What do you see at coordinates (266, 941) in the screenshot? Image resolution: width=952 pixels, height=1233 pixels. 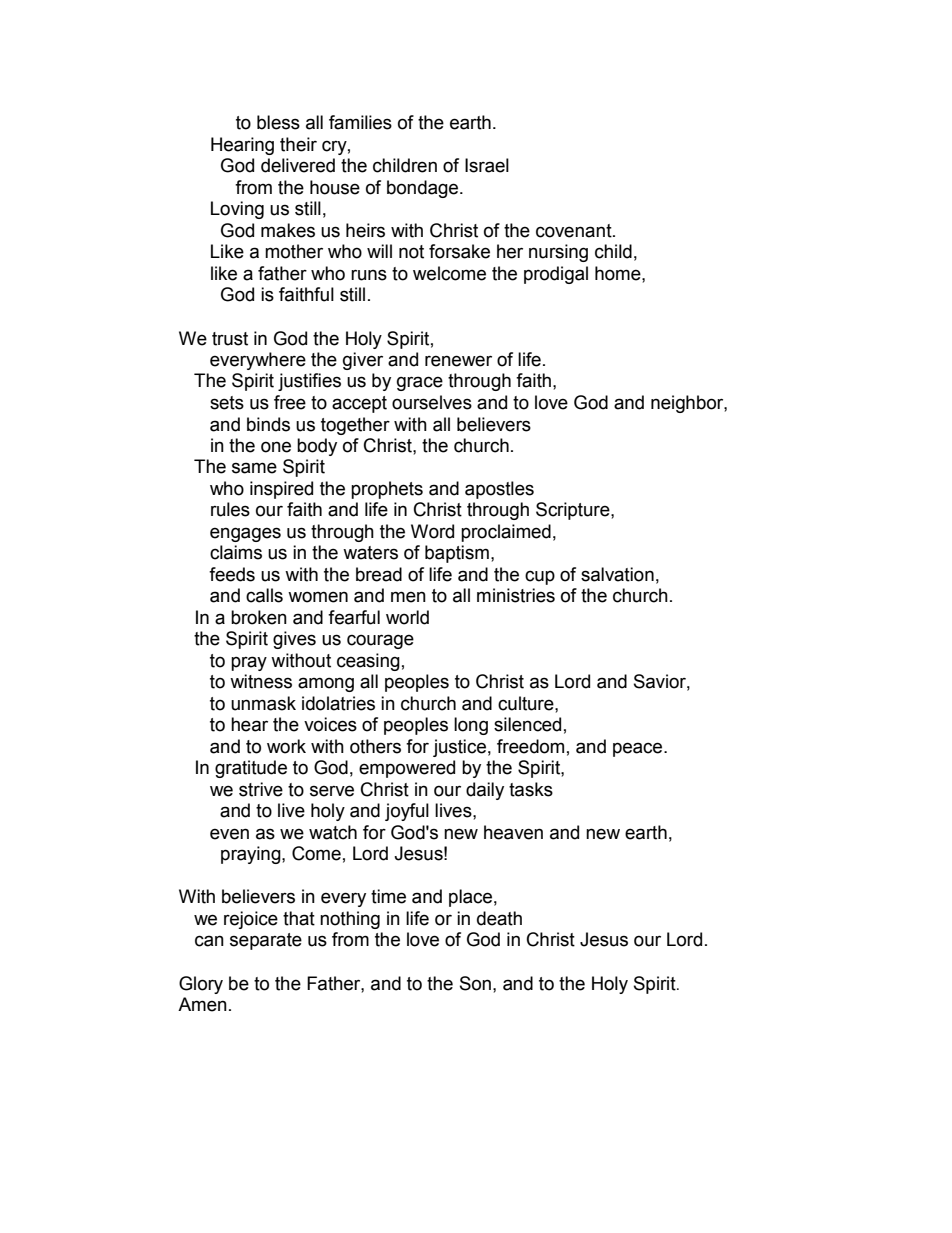 I see `separate` at bounding box center [266, 941].
